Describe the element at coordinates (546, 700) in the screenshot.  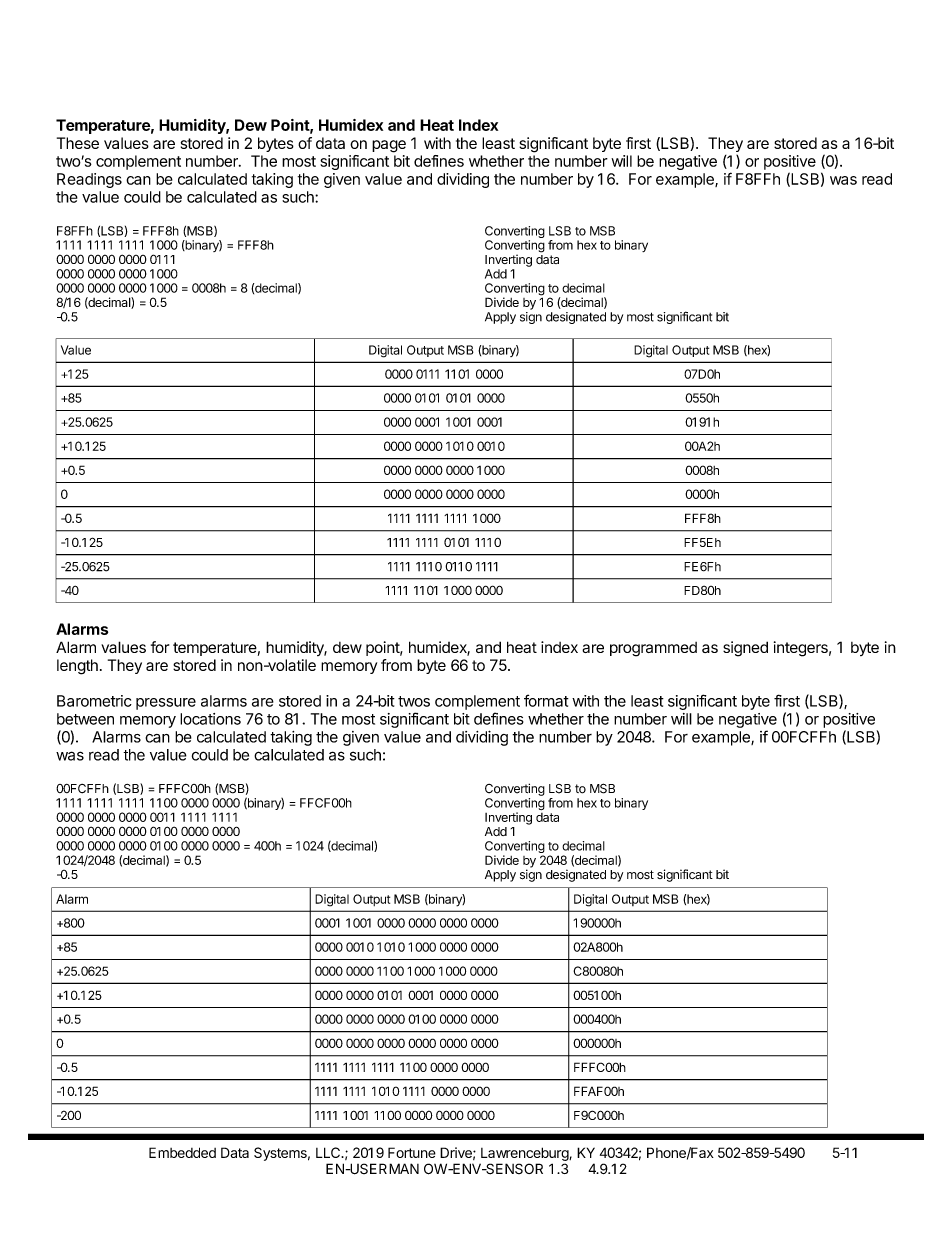
I see `format` at that location.
